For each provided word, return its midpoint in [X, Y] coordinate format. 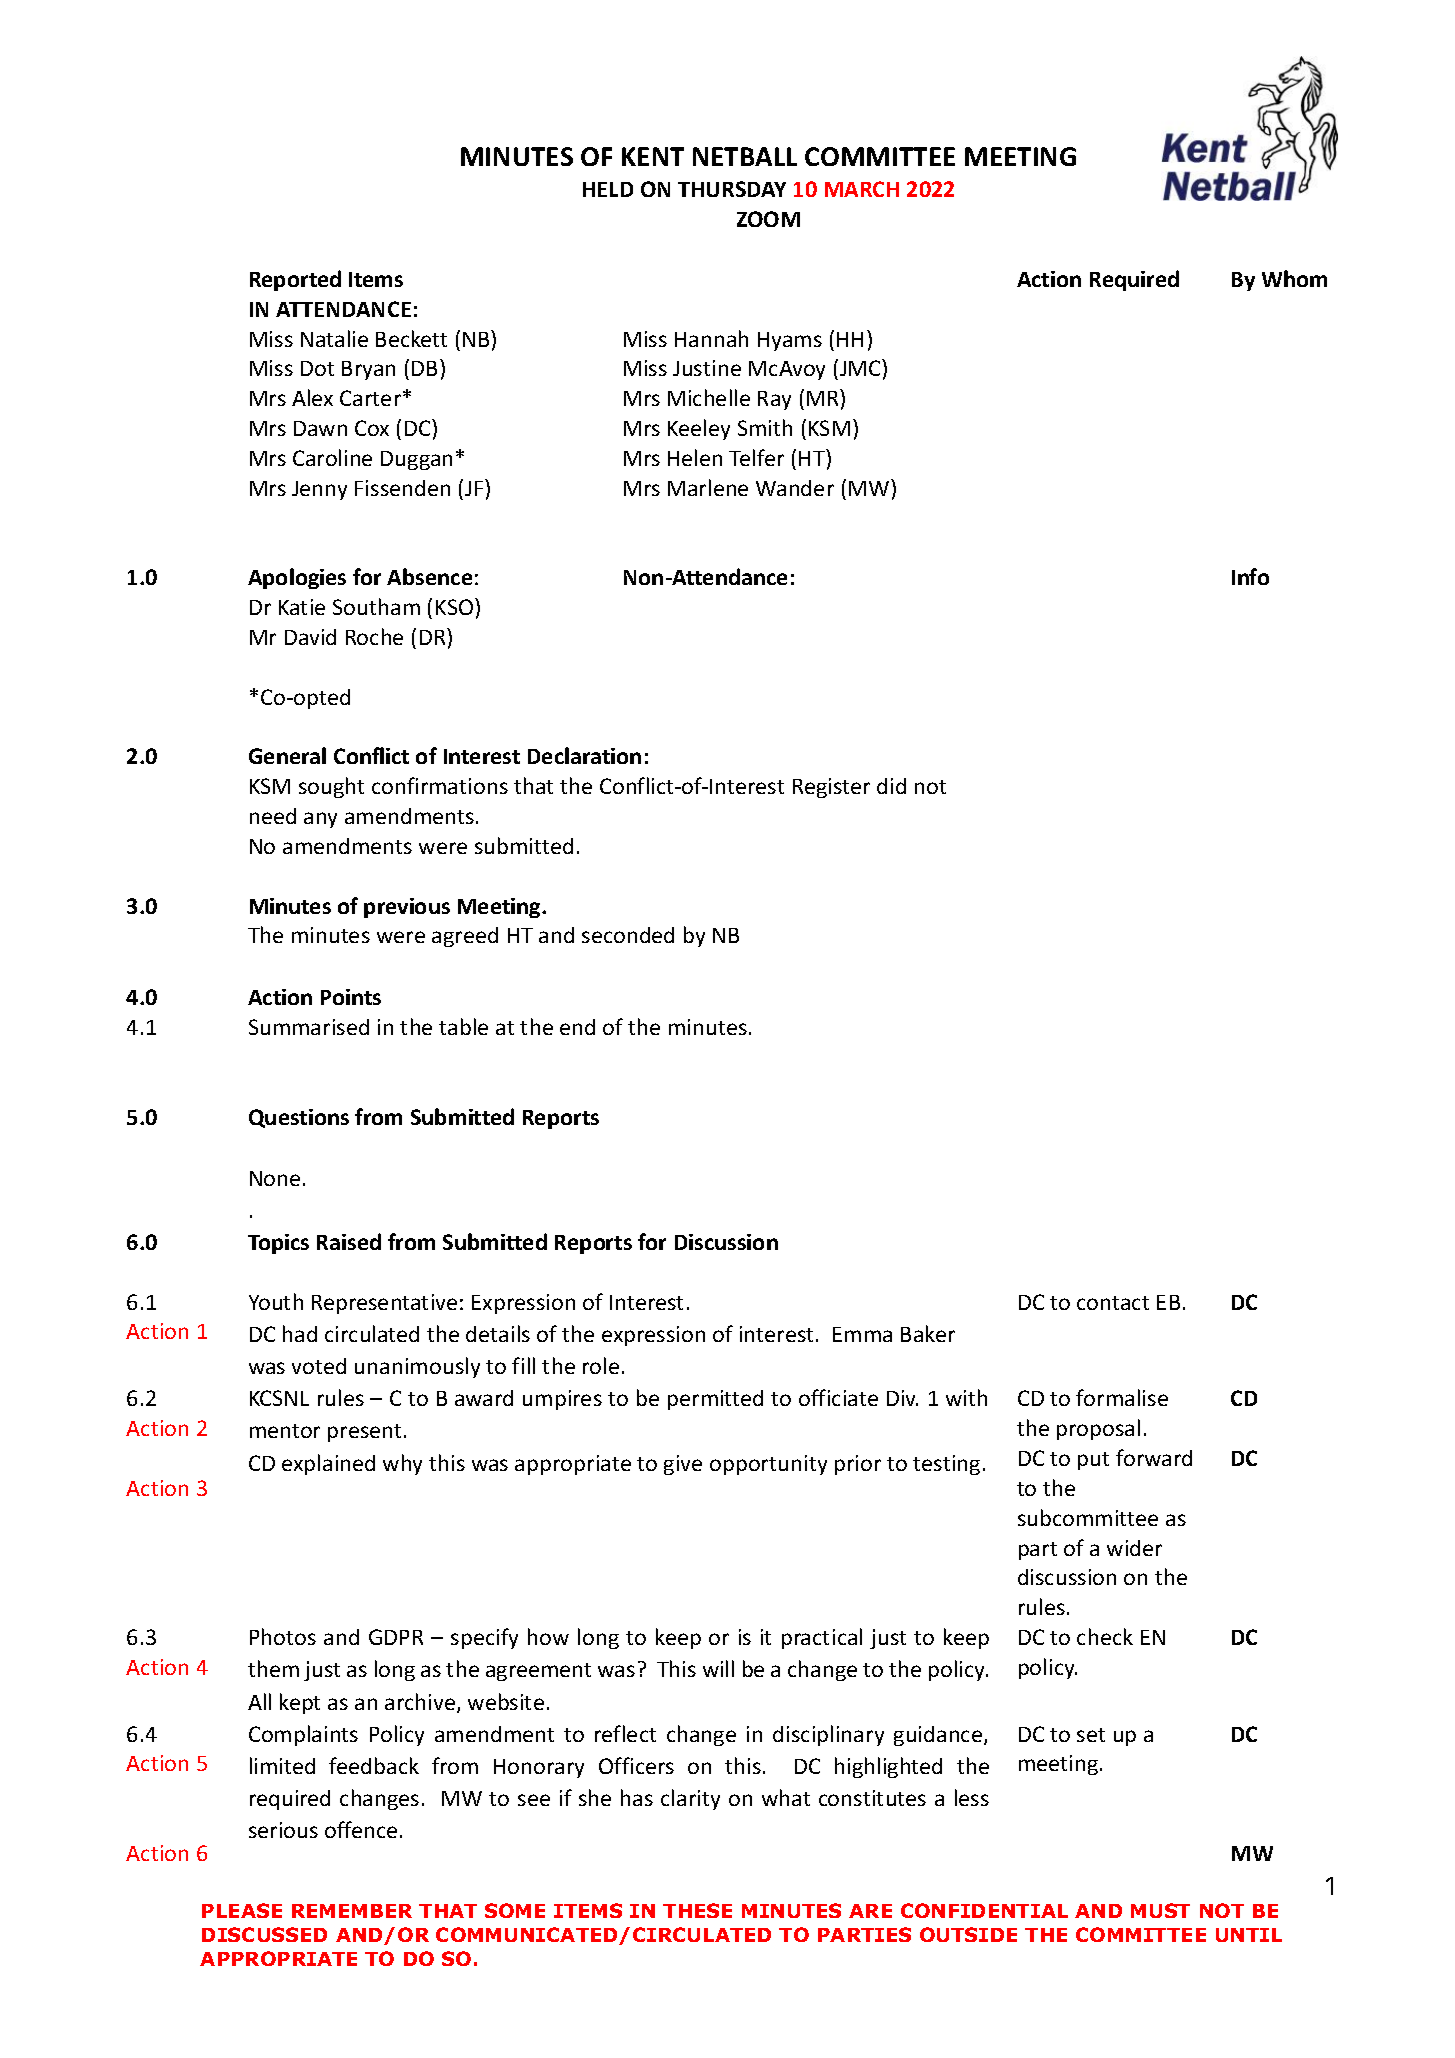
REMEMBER [352, 1911]
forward [1154, 1457]
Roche [374, 636]
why [402, 1464]
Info [1250, 576]
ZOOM [768, 219]
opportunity [768, 1465]
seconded [628, 935]
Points [351, 997]
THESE [697, 1910]
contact [1113, 1303]
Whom [1294, 278]
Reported [295, 280]
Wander [795, 488]
